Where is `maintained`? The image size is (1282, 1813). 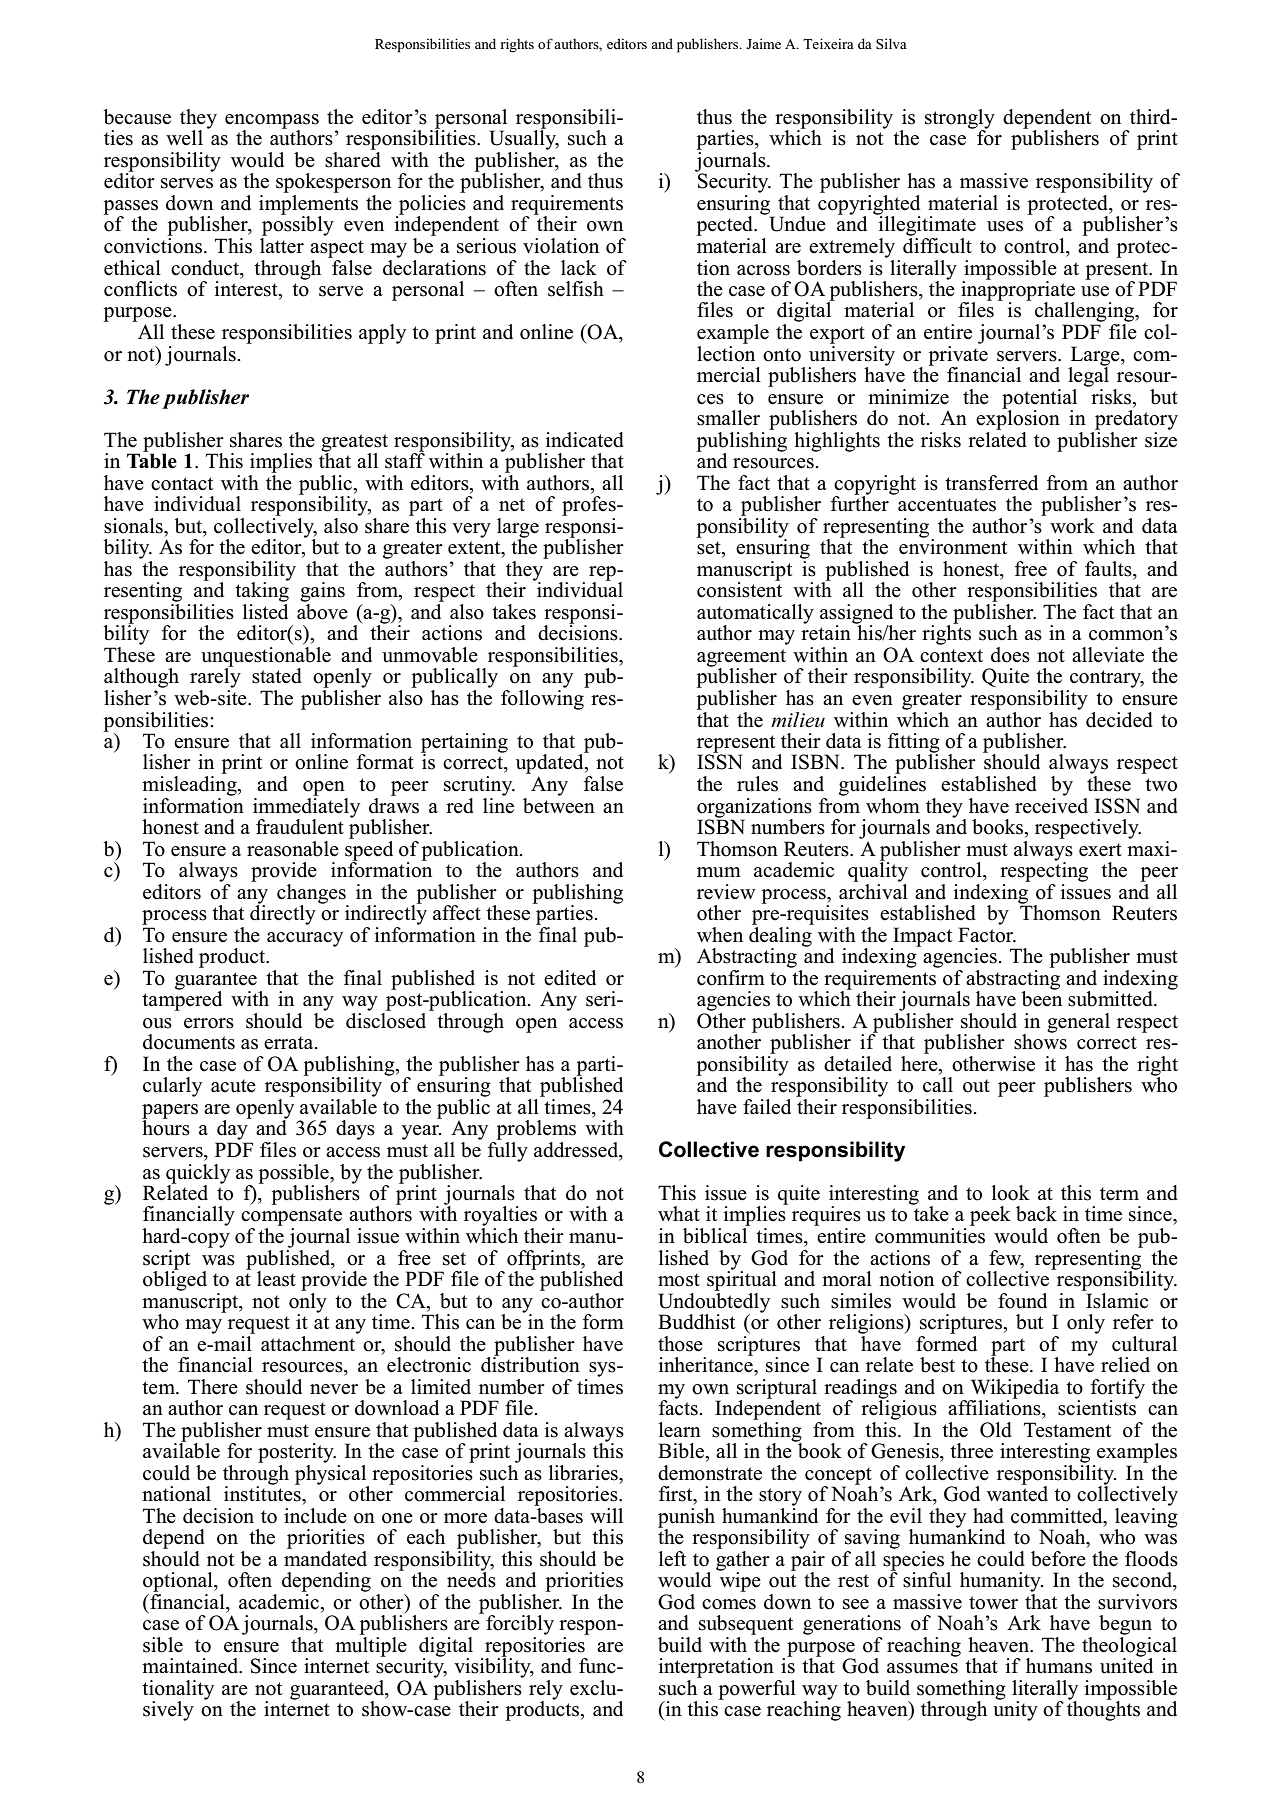 maintained is located at coordinates (191, 1666).
